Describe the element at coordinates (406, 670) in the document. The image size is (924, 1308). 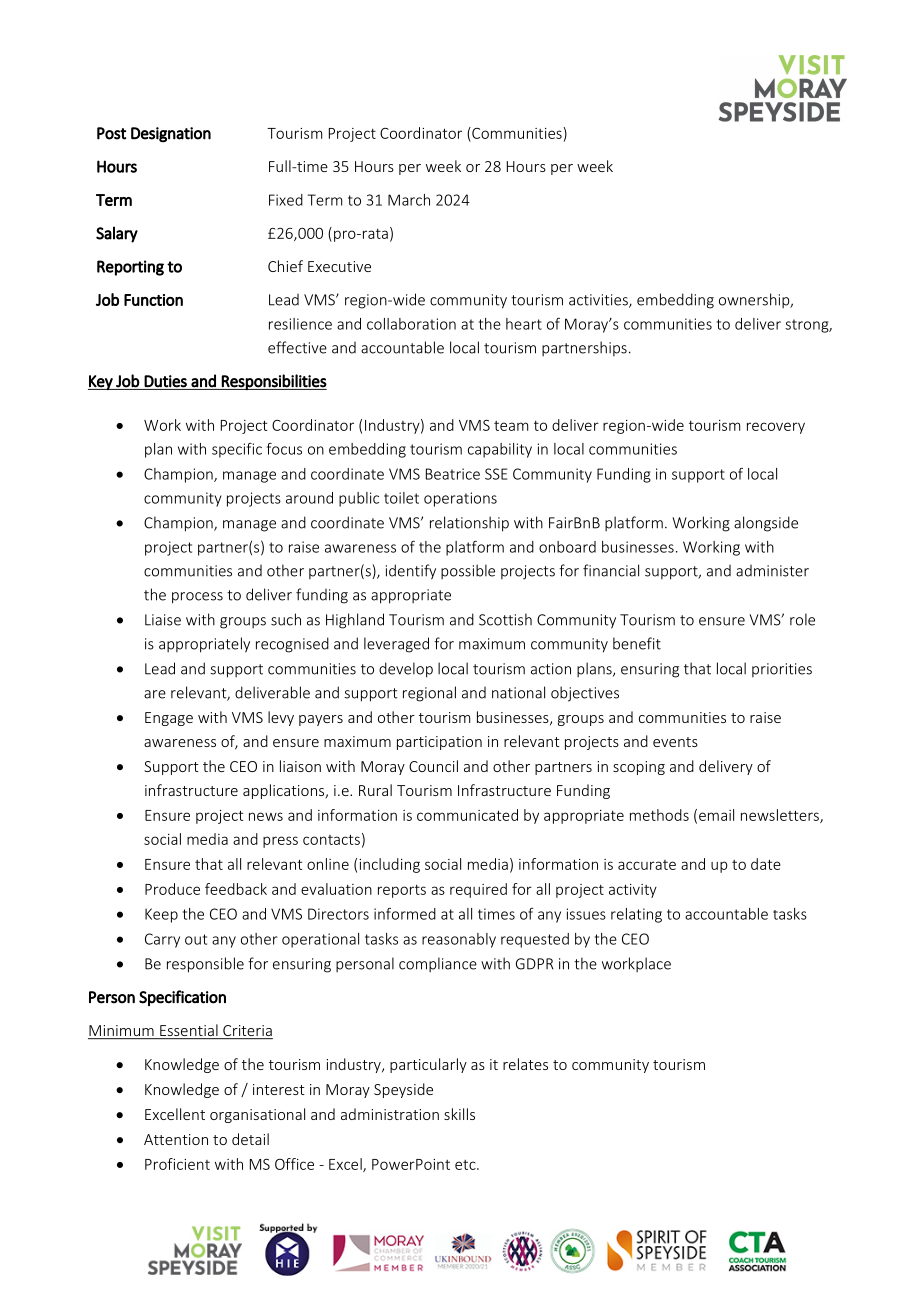
I see `develop` at that location.
